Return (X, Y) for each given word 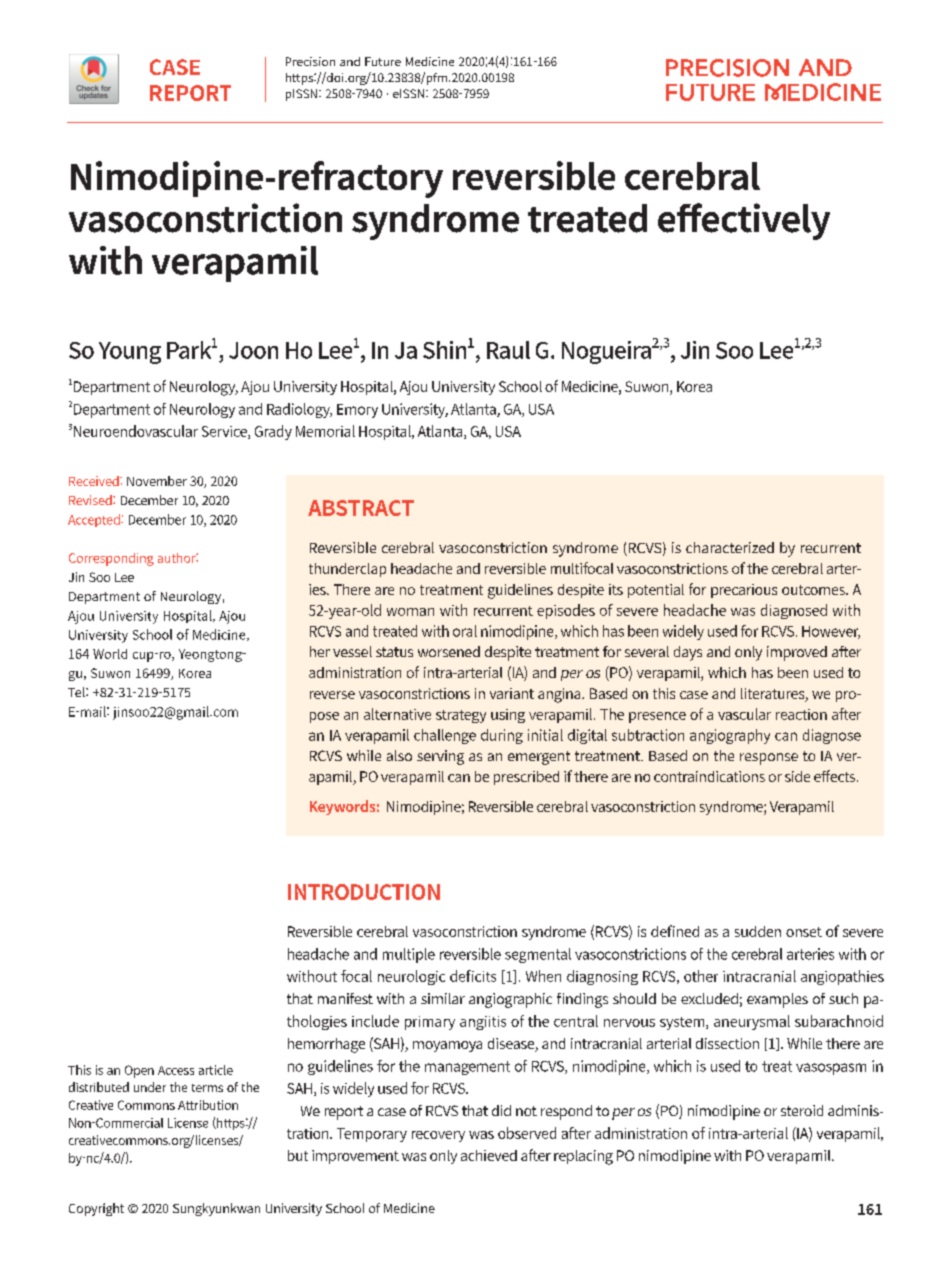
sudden (758, 931)
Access (176, 1070)
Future (383, 61)
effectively (744, 221)
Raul (508, 350)
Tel (77, 692)
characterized (730, 547)
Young (130, 353)
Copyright (96, 1209)
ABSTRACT (361, 508)
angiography (730, 736)
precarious (744, 591)
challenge (445, 736)
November (157, 481)
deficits (473, 976)
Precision (310, 61)
